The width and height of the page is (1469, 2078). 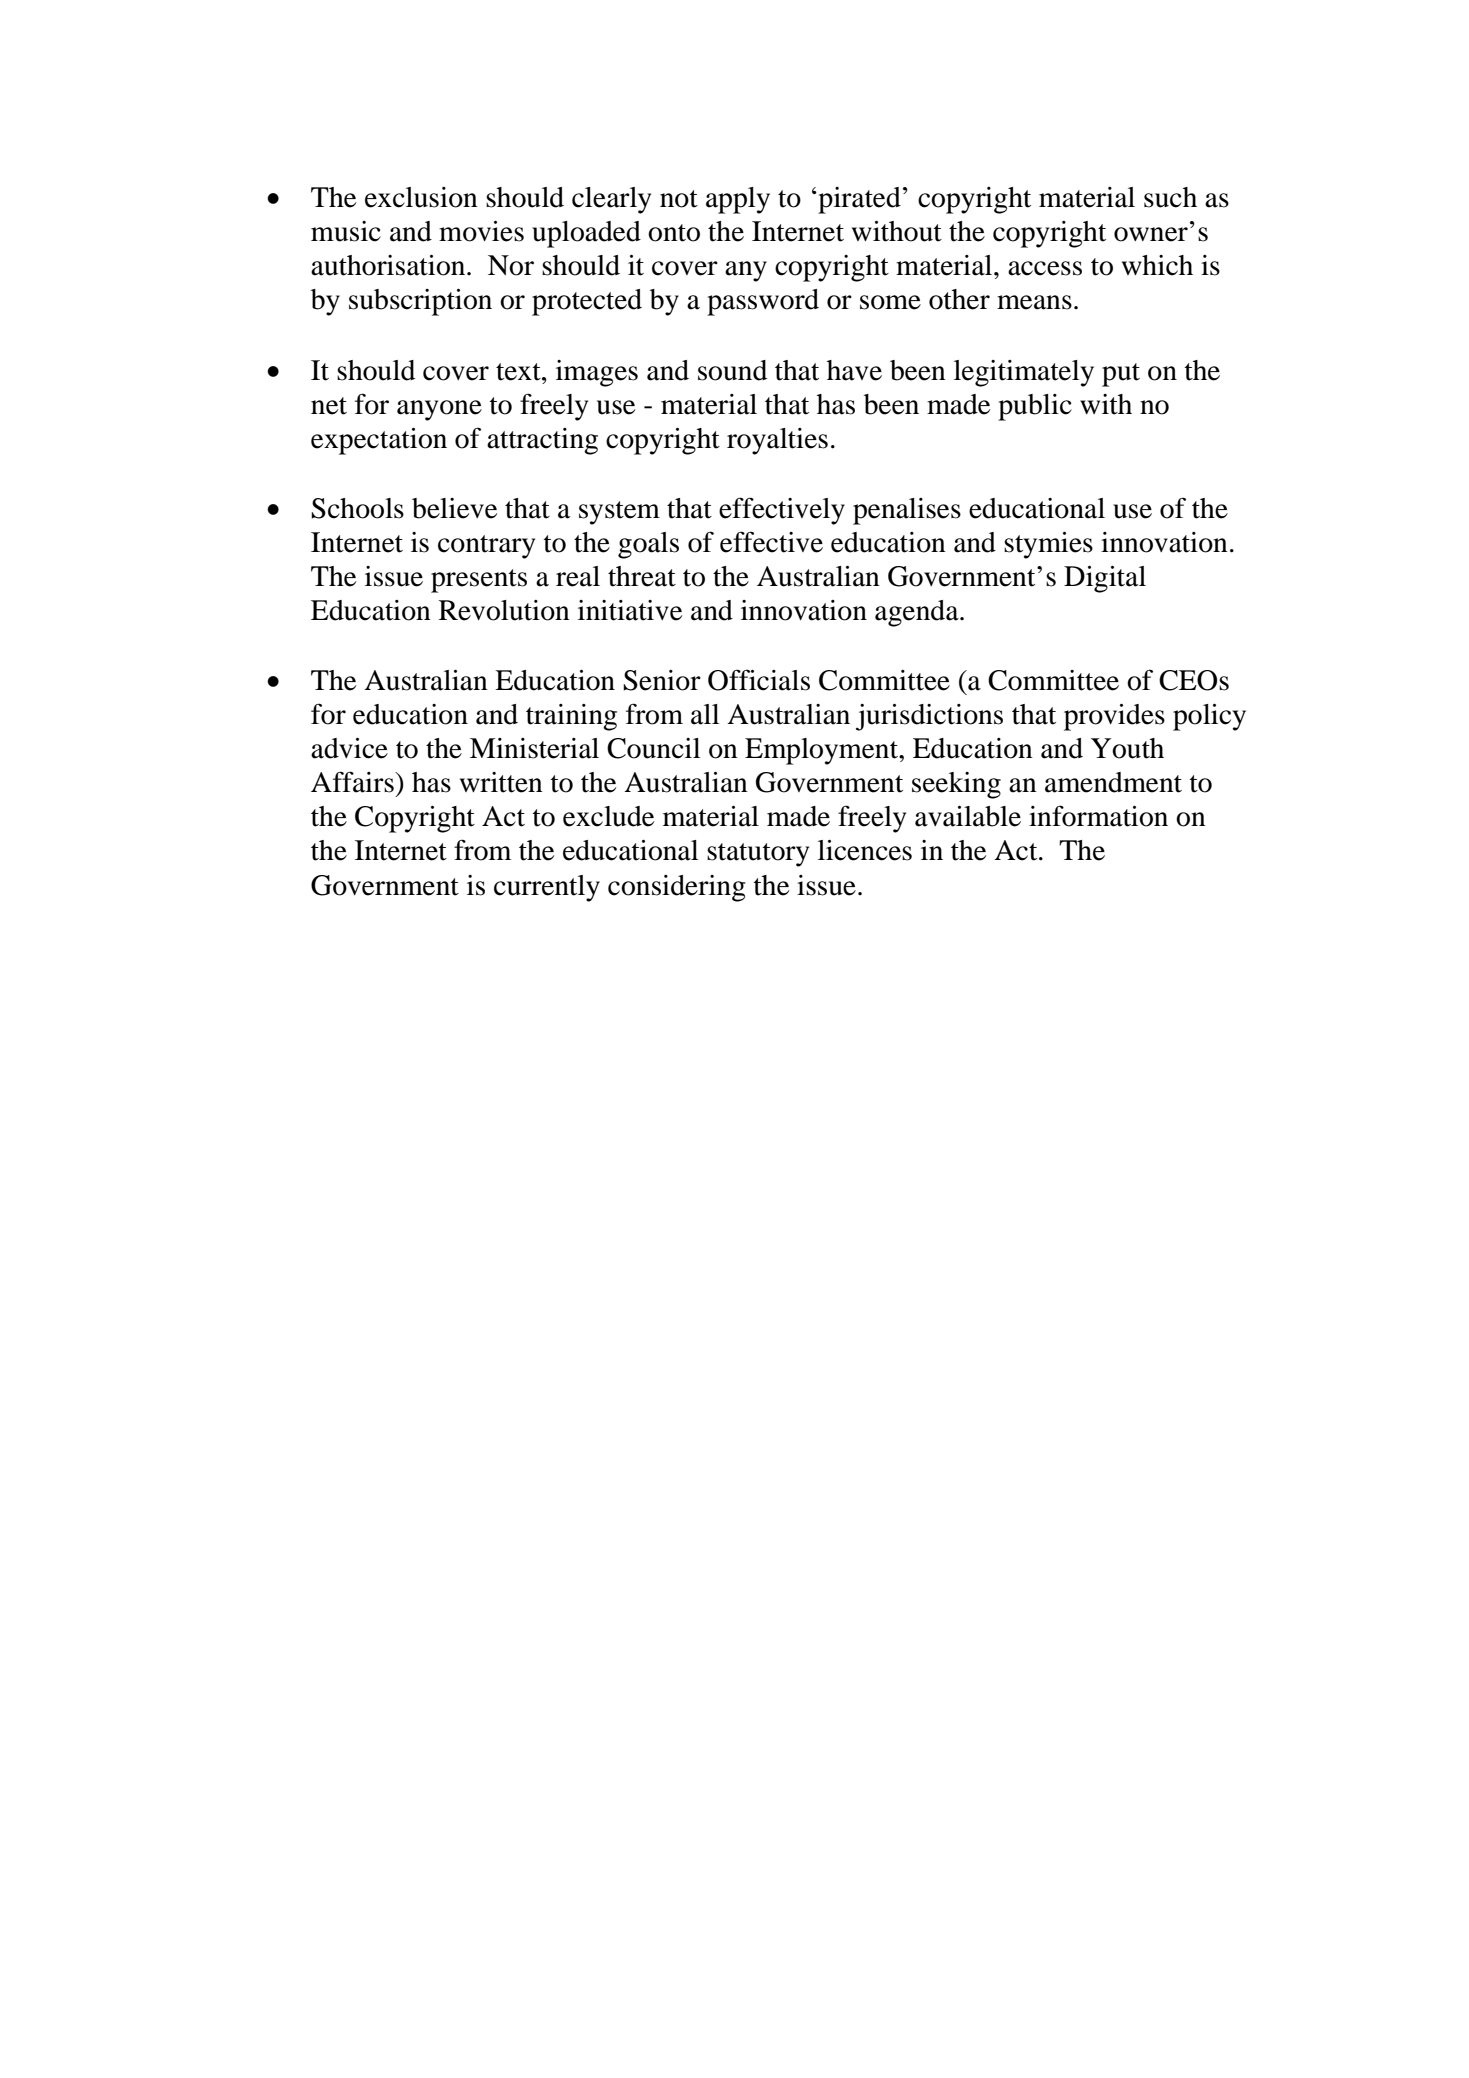 What do you see at coordinates (547, 888) in the page?
I see `currently` at bounding box center [547, 888].
